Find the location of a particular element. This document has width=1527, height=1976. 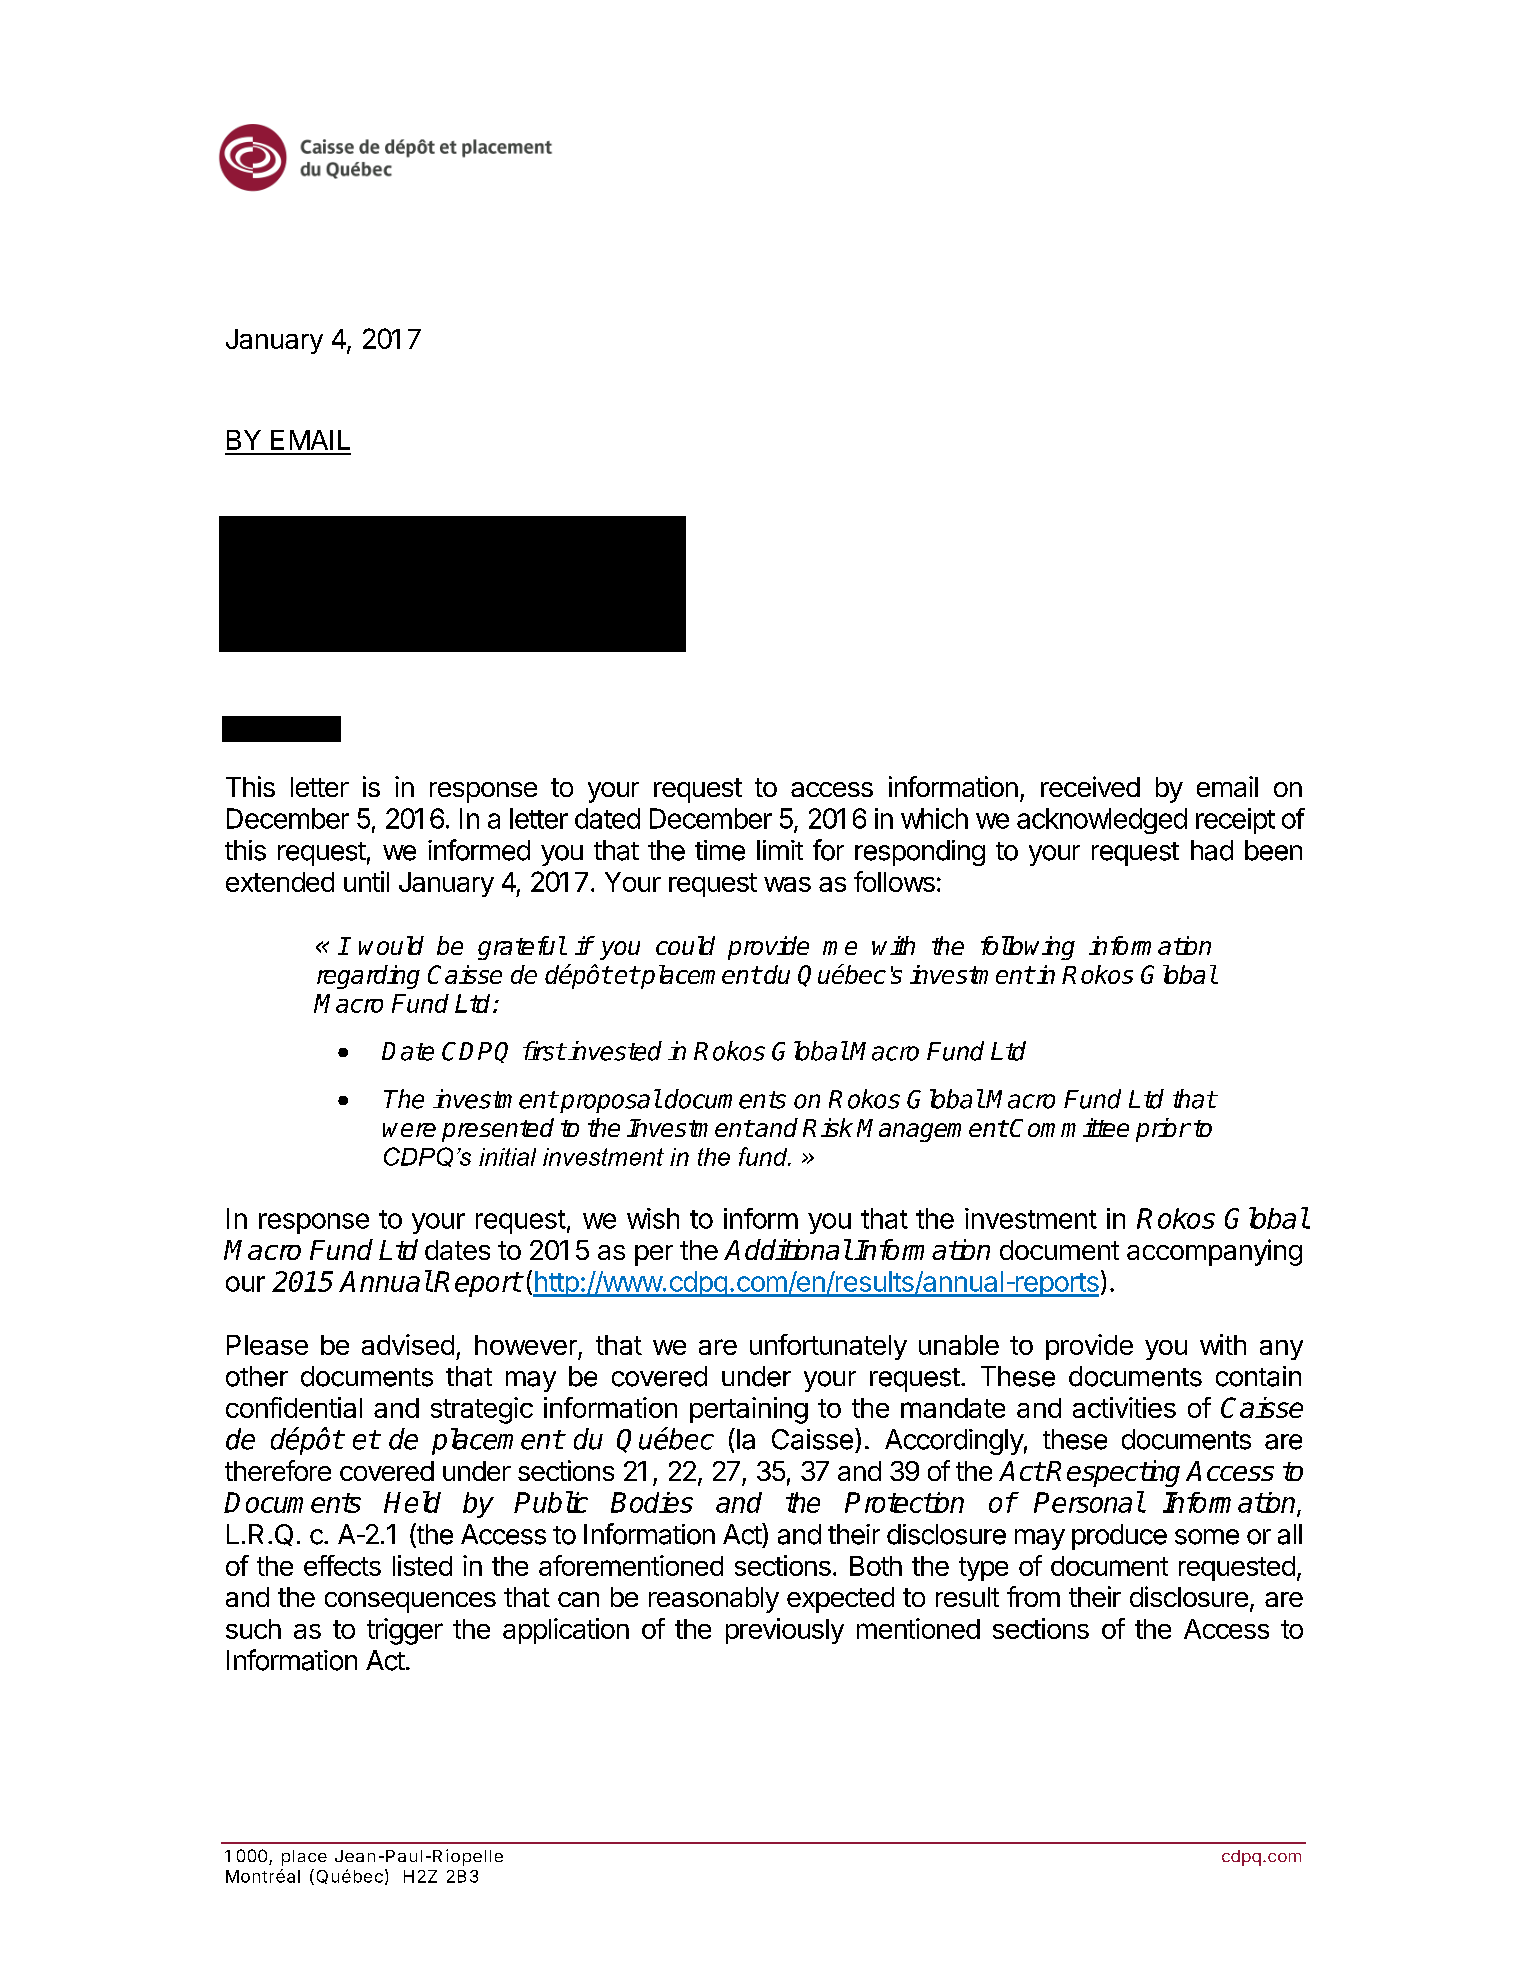

until is located at coordinates (366, 881).
